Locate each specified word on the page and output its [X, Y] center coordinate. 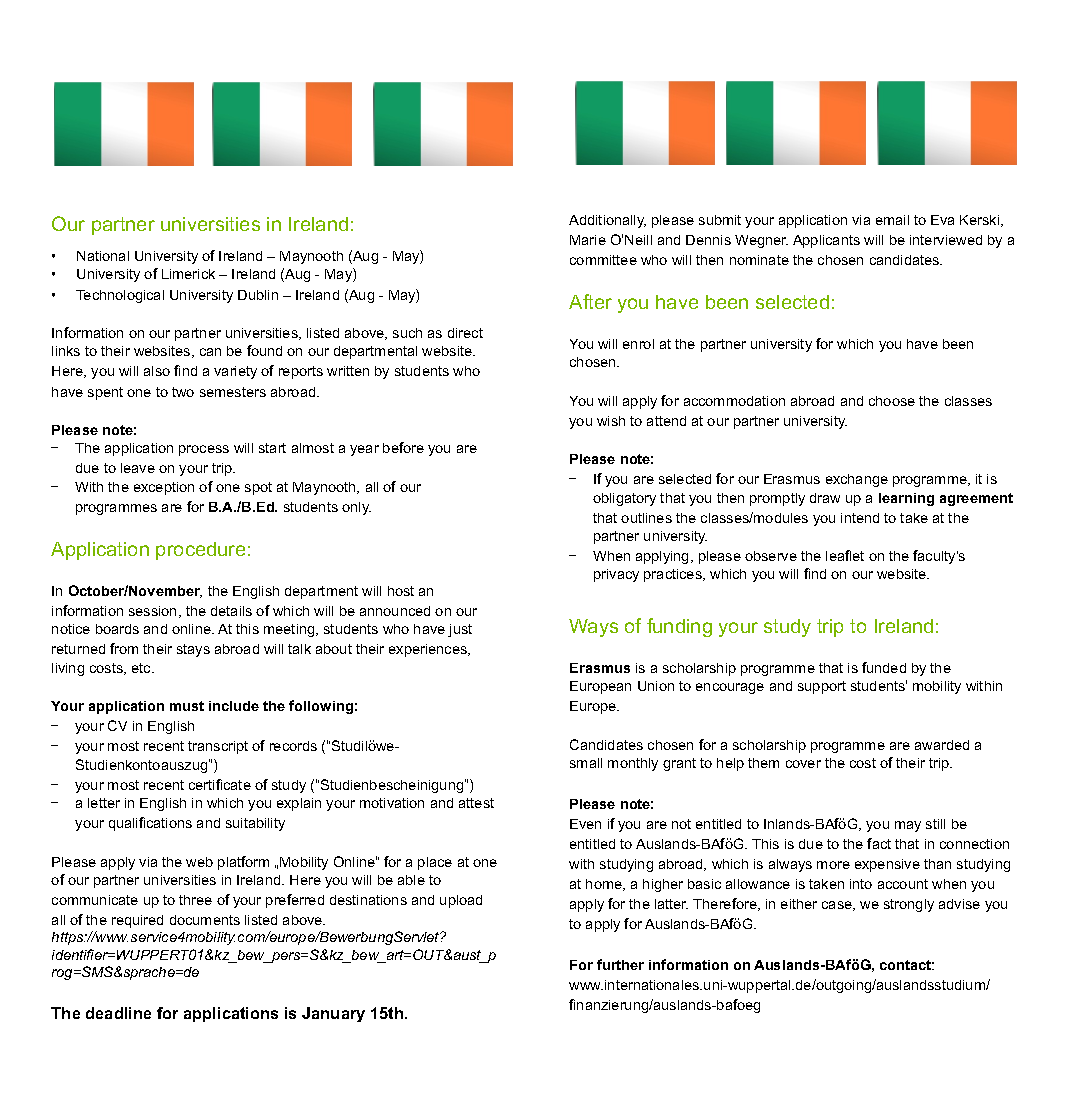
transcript [218, 747]
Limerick [188, 274]
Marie [588, 240]
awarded [942, 745]
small [586, 763]
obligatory [624, 499]
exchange [857, 480]
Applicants [826, 241]
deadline [118, 1013]
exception [164, 488]
